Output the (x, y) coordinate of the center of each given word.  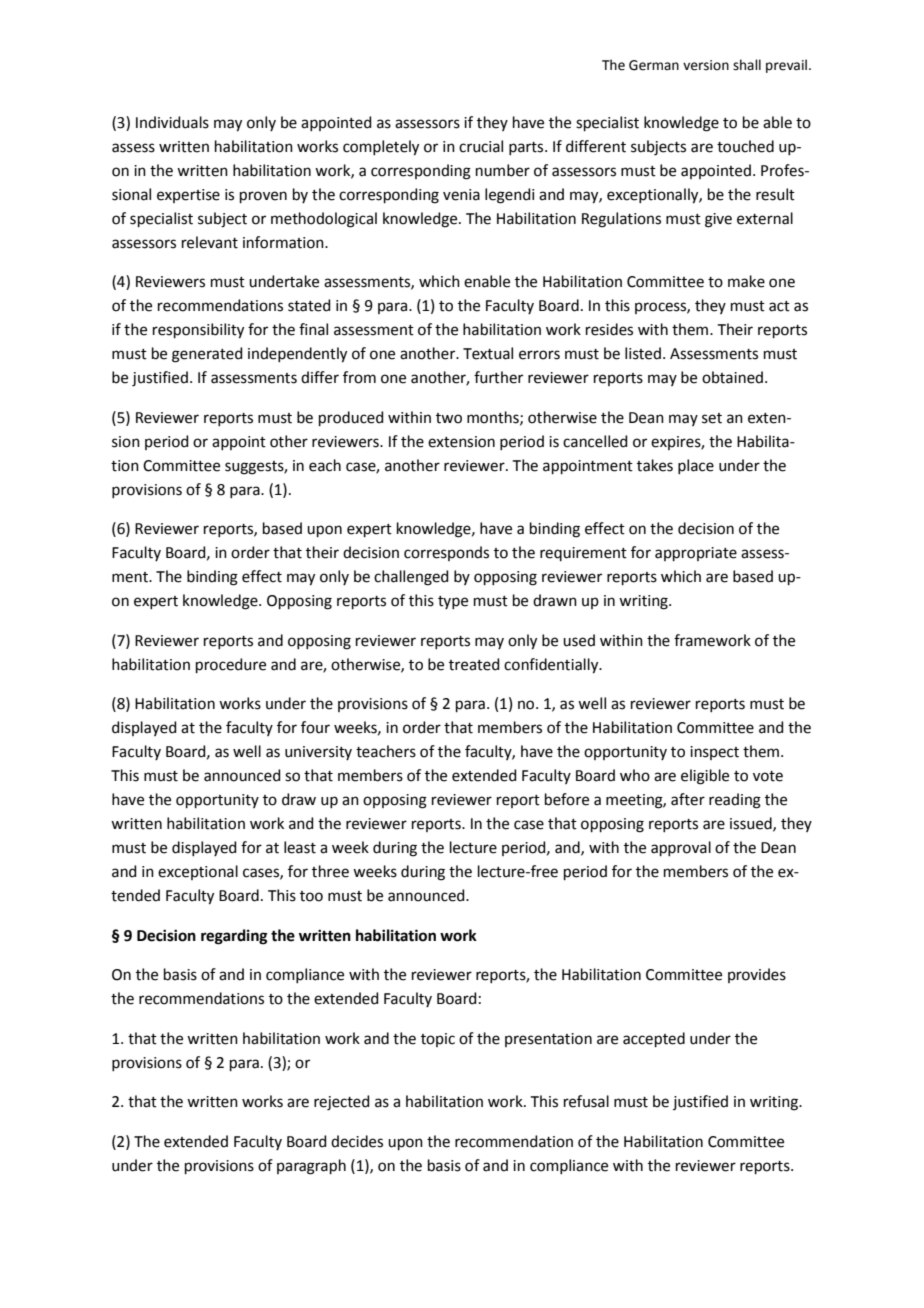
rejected (342, 1103)
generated (207, 355)
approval (681, 848)
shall (747, 65)
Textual (488, 353)
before (567, 799)
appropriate (696, 554)
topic (438, 1040)
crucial (481, 146)
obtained (732, 377)
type (453, 602)
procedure (231, 665)
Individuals (172, 122)
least (300, 847)
